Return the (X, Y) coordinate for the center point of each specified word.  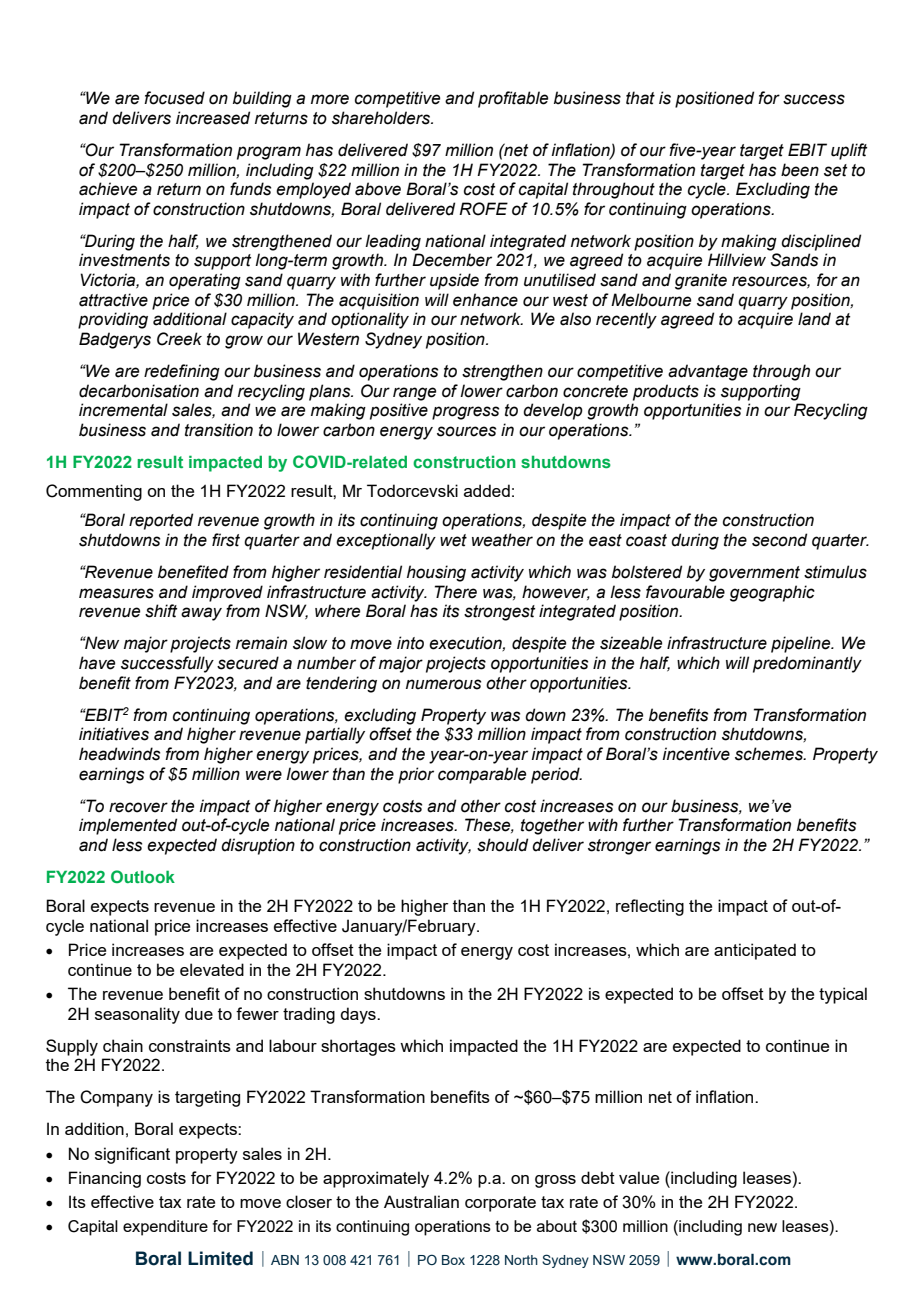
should (502, 845)
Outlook (143, 876)
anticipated (755, 951)
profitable (513, 99)
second (779, 540)
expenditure (165, 1228)
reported (161, 521)
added (487, 490)
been (800, 170)
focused (174, 98)
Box (453, 1260)
